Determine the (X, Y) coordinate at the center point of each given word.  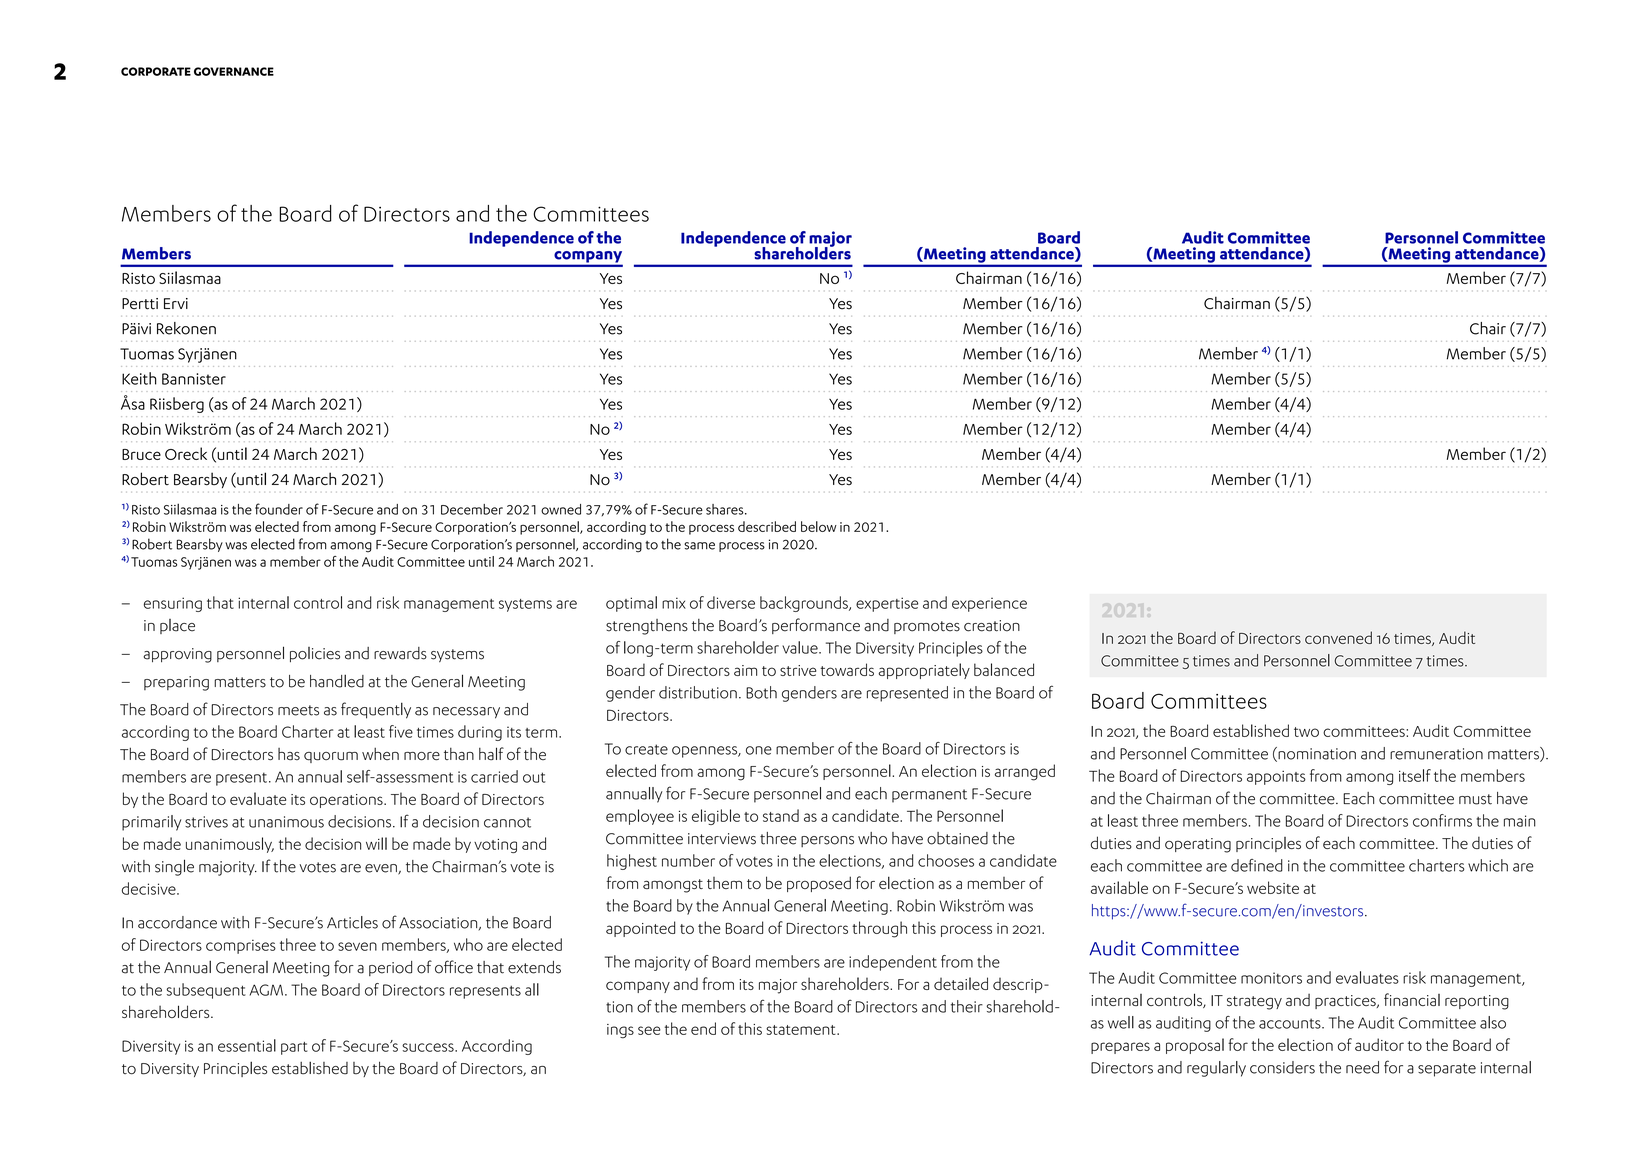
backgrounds (805, 604)
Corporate (156, 71)
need (1362, 1067)
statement (802, 1030)
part (294, 1048)
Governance (234, 71)
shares (726, 509)
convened (1338, 637)
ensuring (173, 604)
